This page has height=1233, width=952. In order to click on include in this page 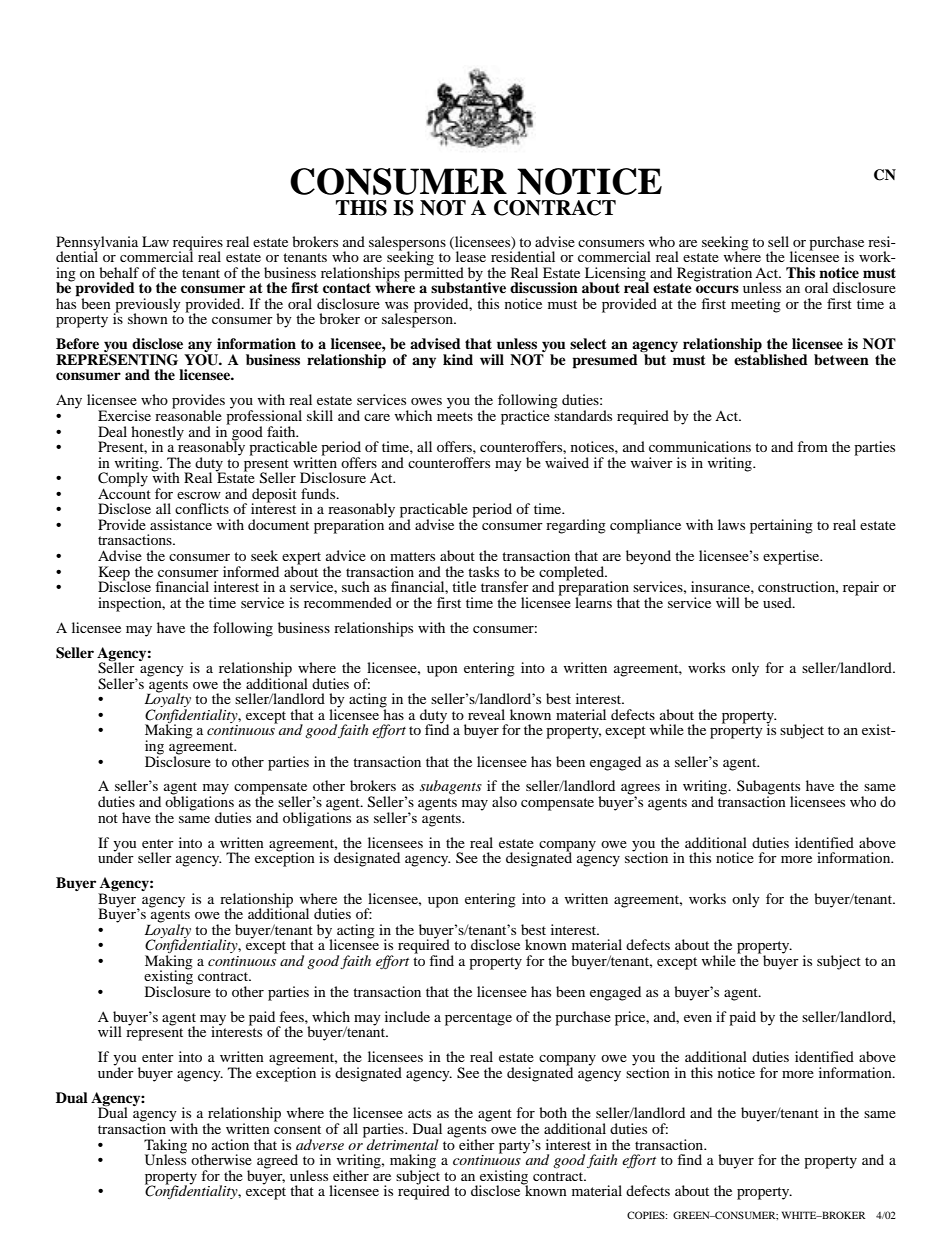, I will do `click(407, 1016)`.
